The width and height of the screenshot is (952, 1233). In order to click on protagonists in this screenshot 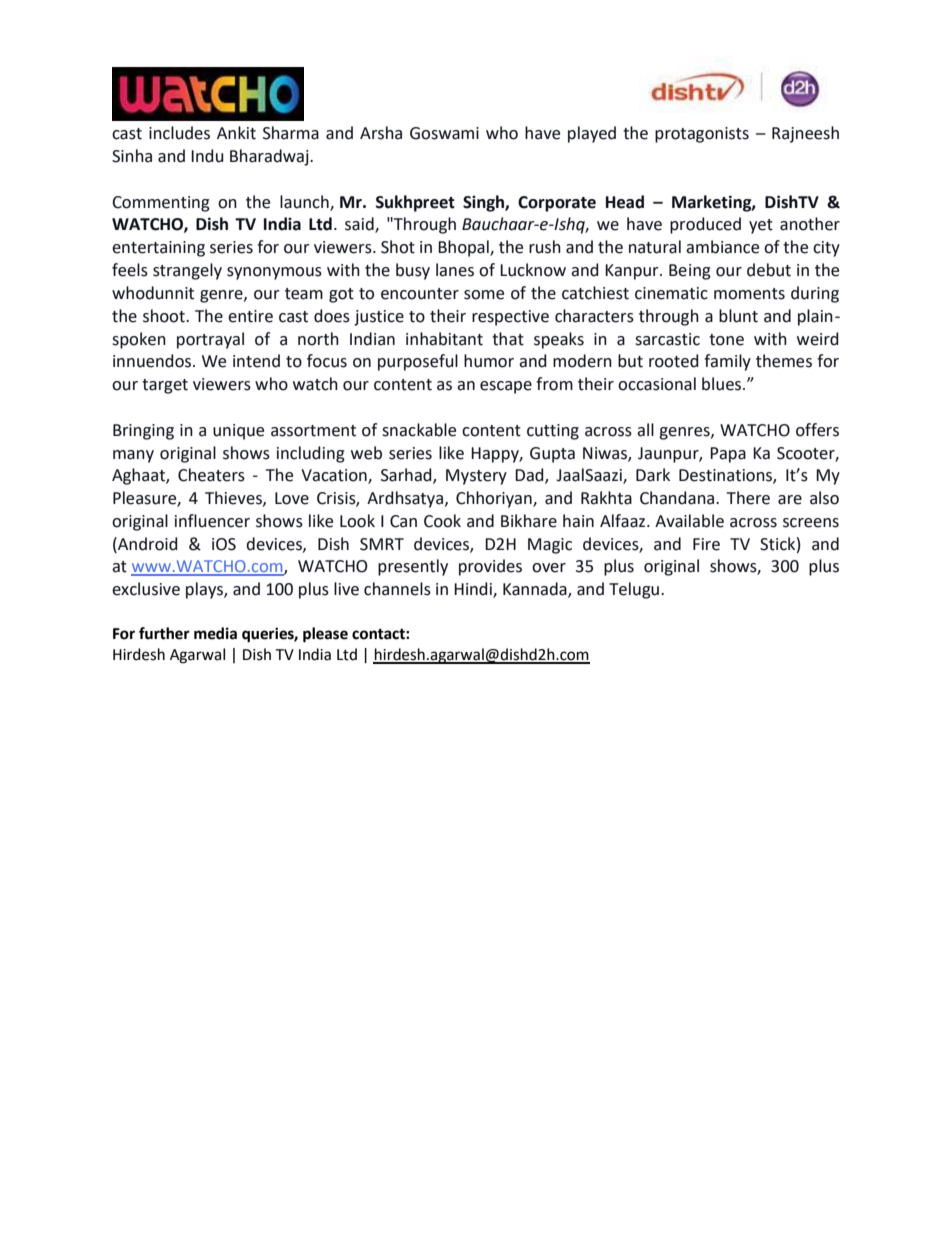, I will do `click(702, 135)`.
